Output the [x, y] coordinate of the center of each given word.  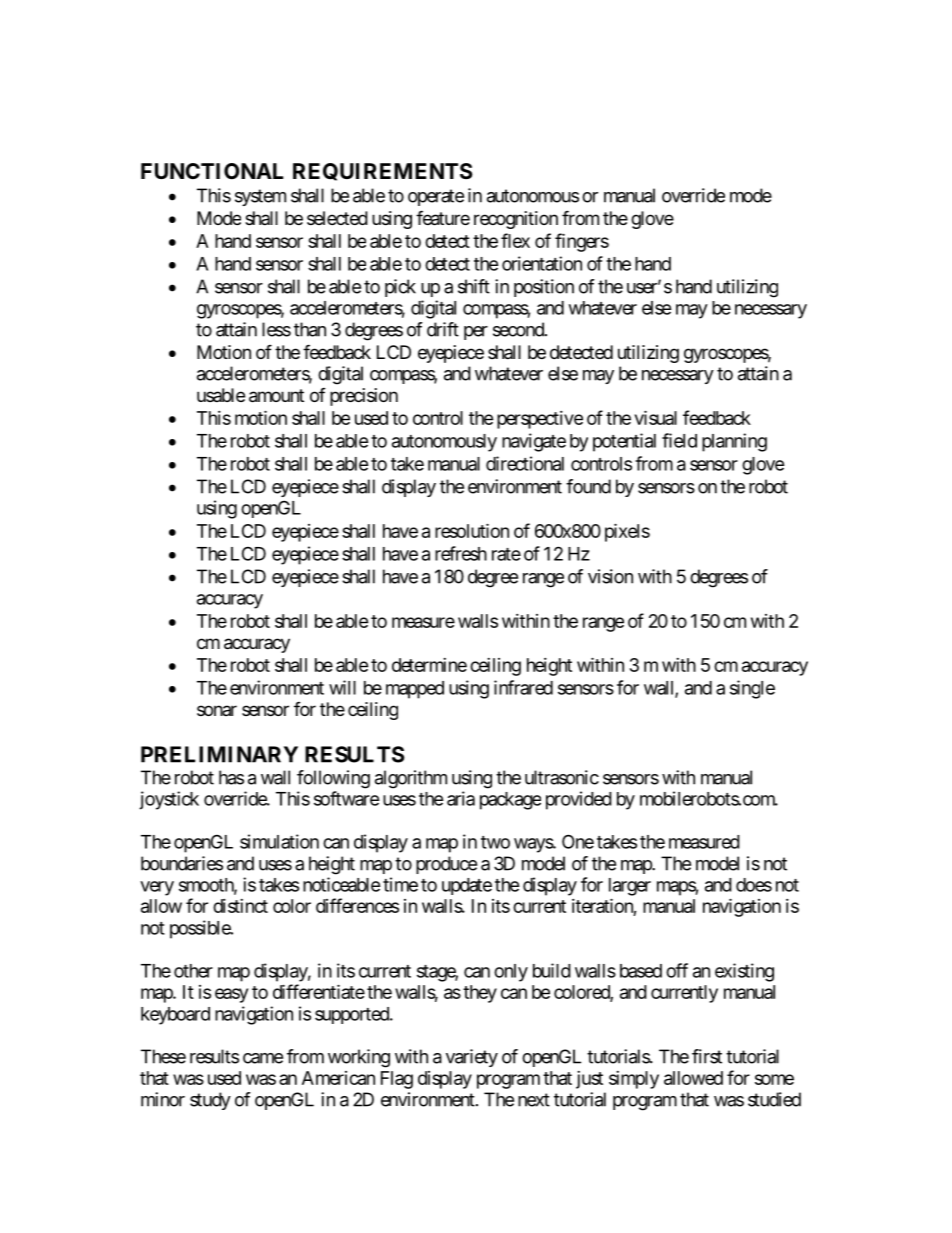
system [260, 197]
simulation [279, 841]
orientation [542, 263]
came [263, 1058]
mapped [415, 690]
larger [630, 887]
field [679, 440]
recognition [516, 220]
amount [276, 396]
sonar [217, 710]
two [495, 842]
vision [610, 576]
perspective [540, 420]
